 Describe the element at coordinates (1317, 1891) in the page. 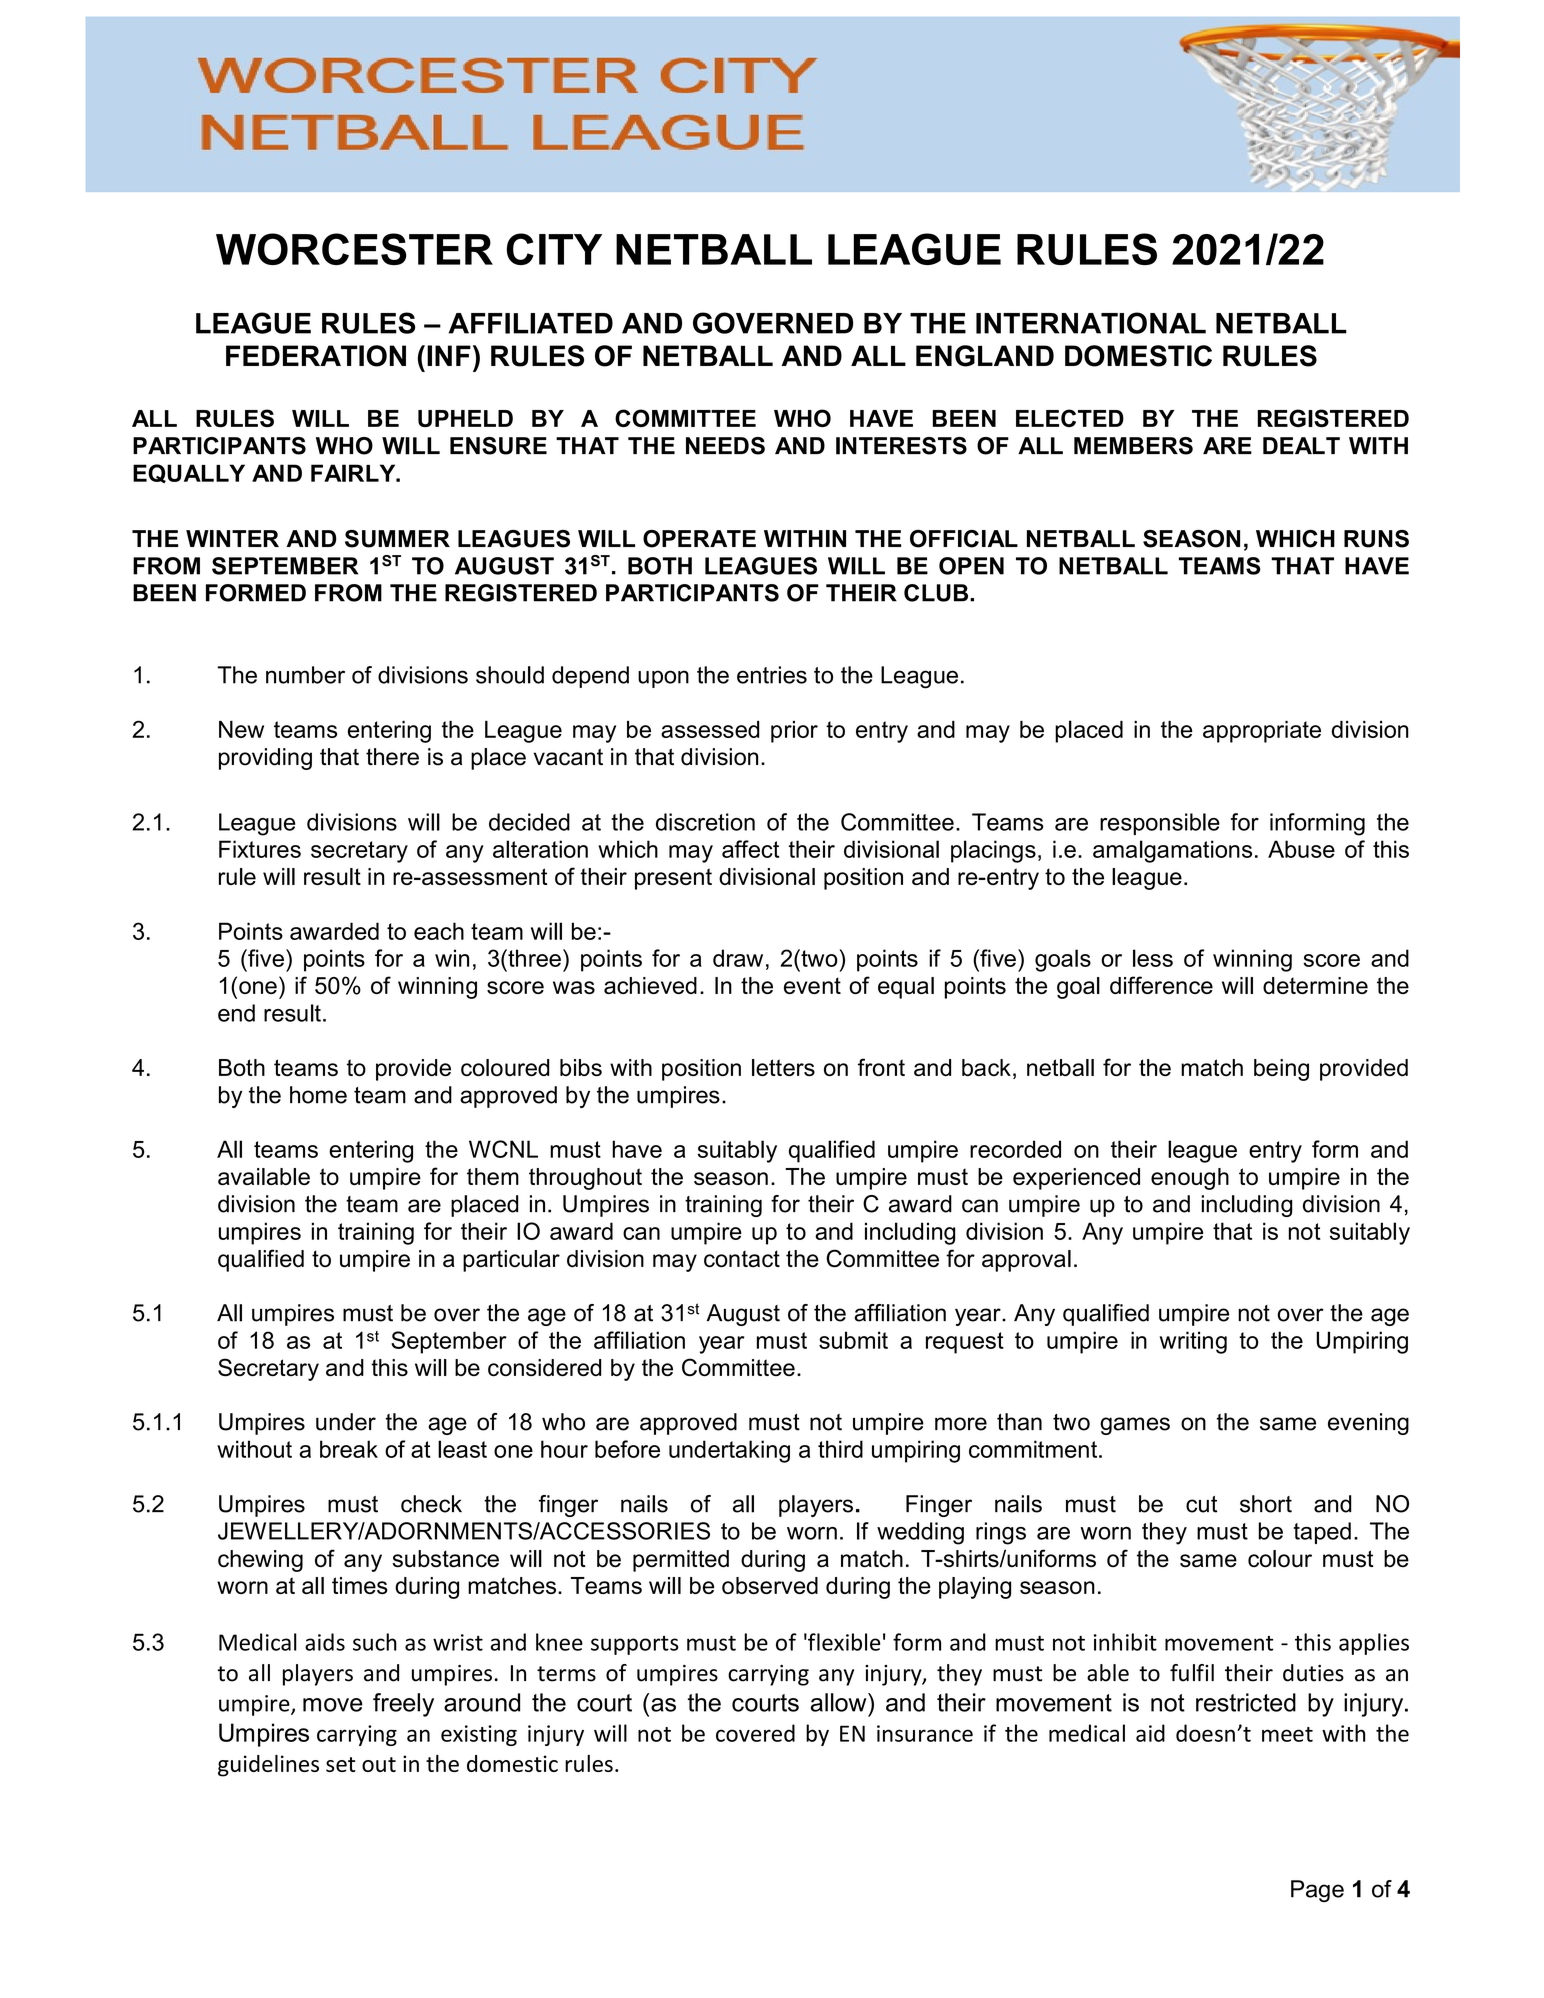

I see `Page` at that location.
